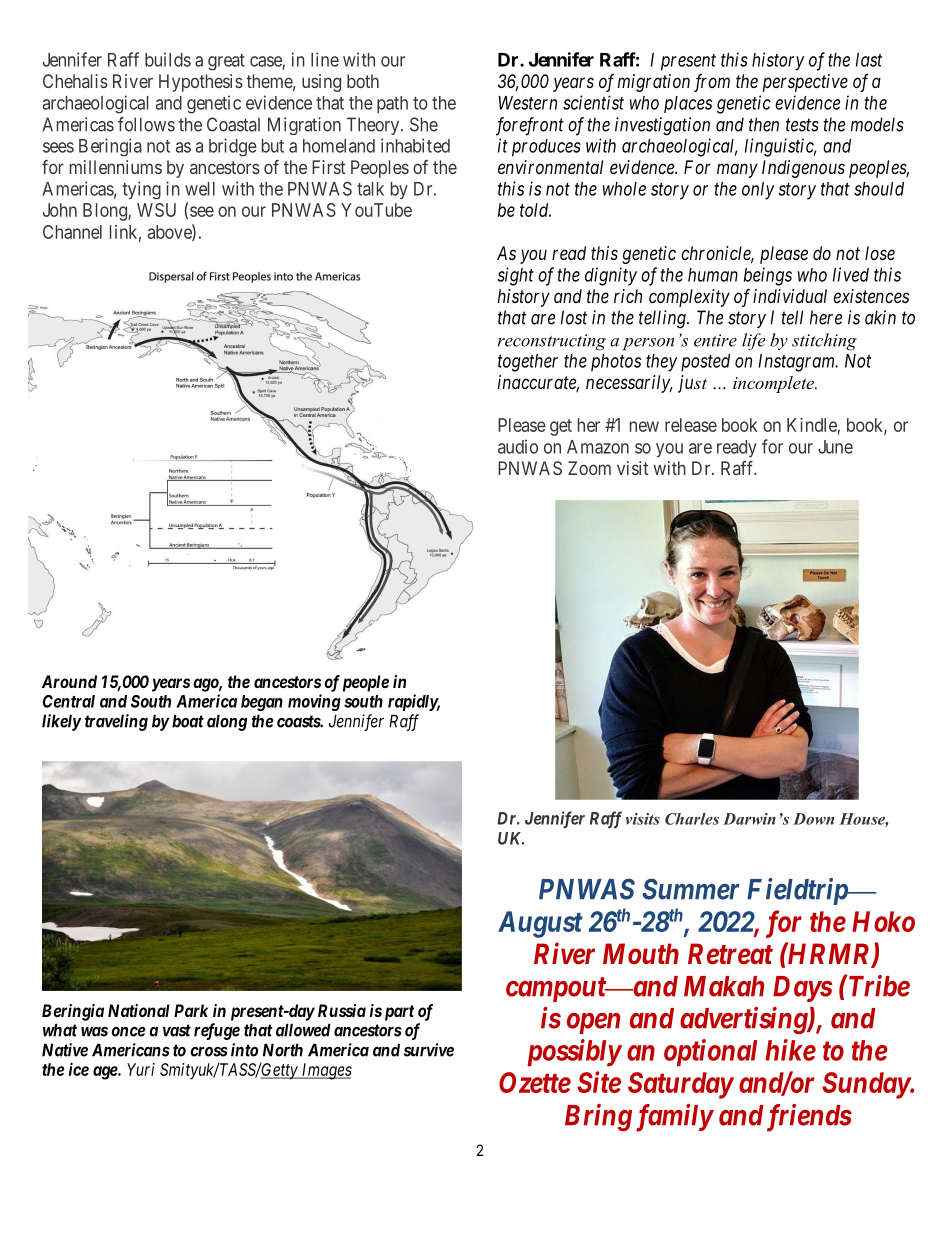 This image has width=952, height=1233. Describe the element at coordinates (429, 1050) in the image. I see `survive` at that location.
